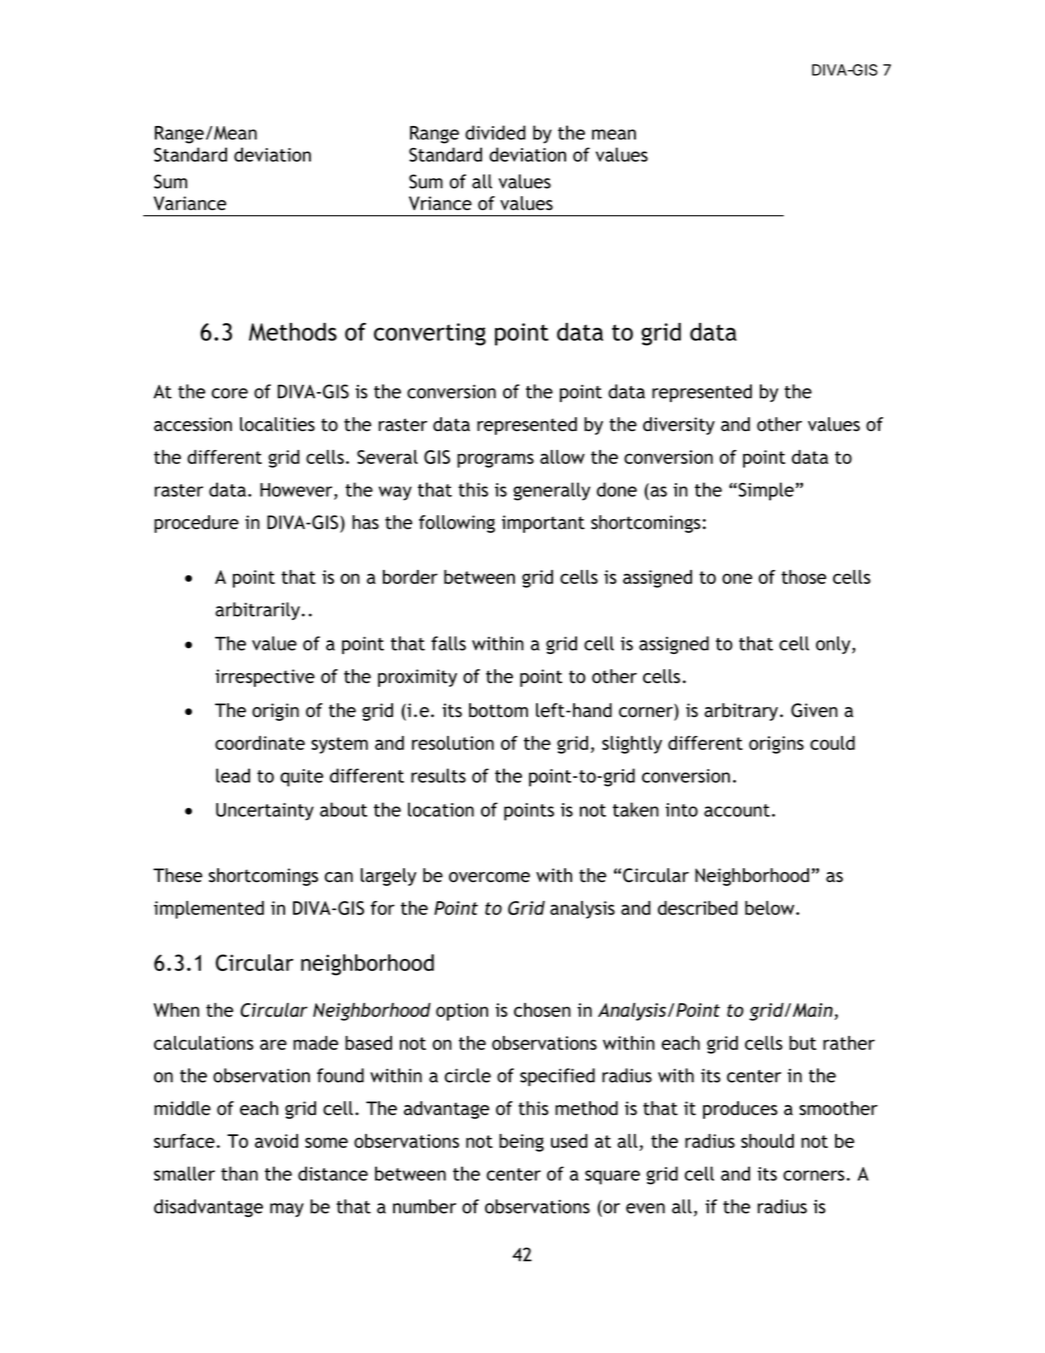 Image resolution: width=1045 pixels, height=1353 pixels. I want to click on being, so click(521, 1143).
